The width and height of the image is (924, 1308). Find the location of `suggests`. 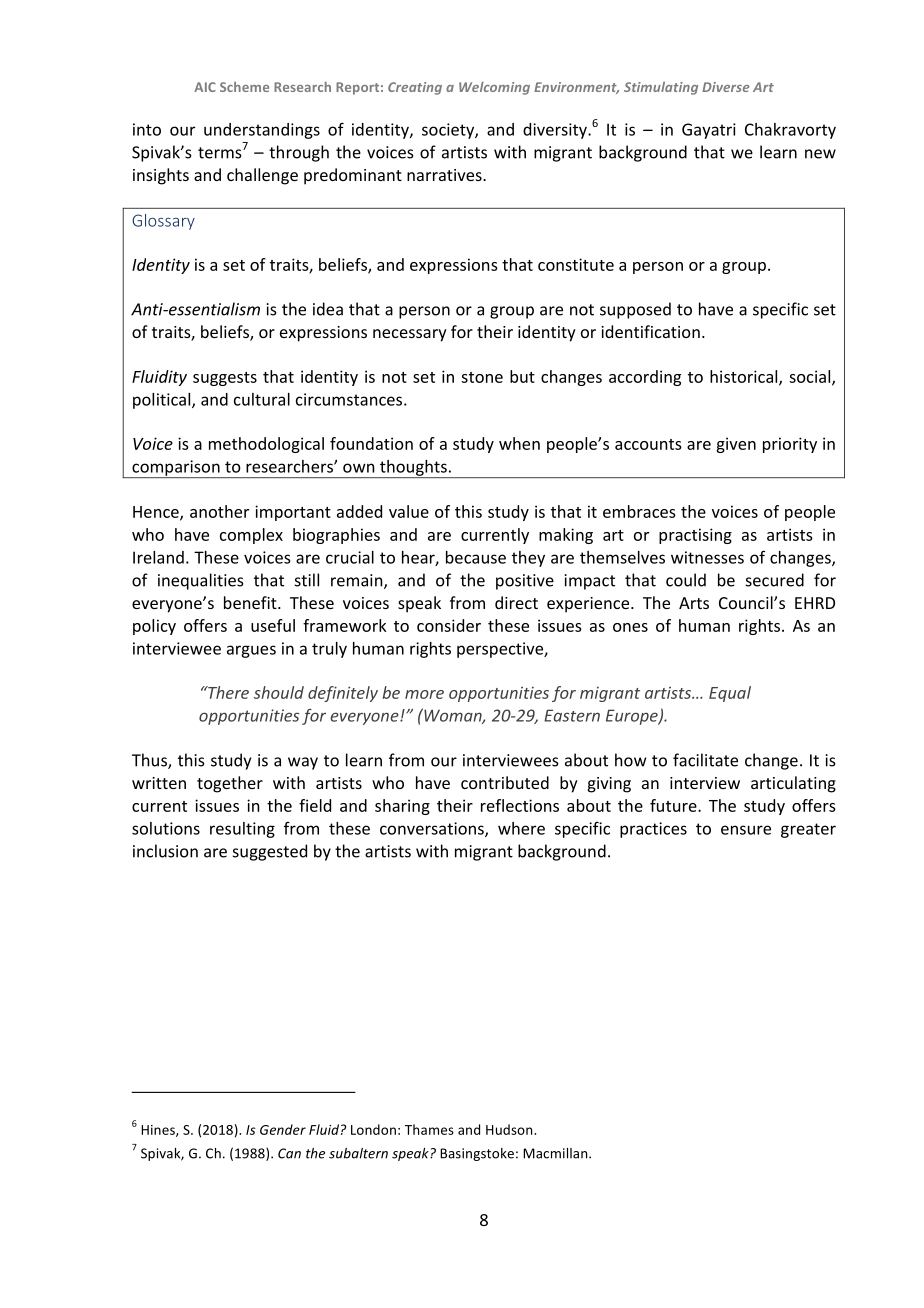

suggests is located at coordinates (225, 379).
